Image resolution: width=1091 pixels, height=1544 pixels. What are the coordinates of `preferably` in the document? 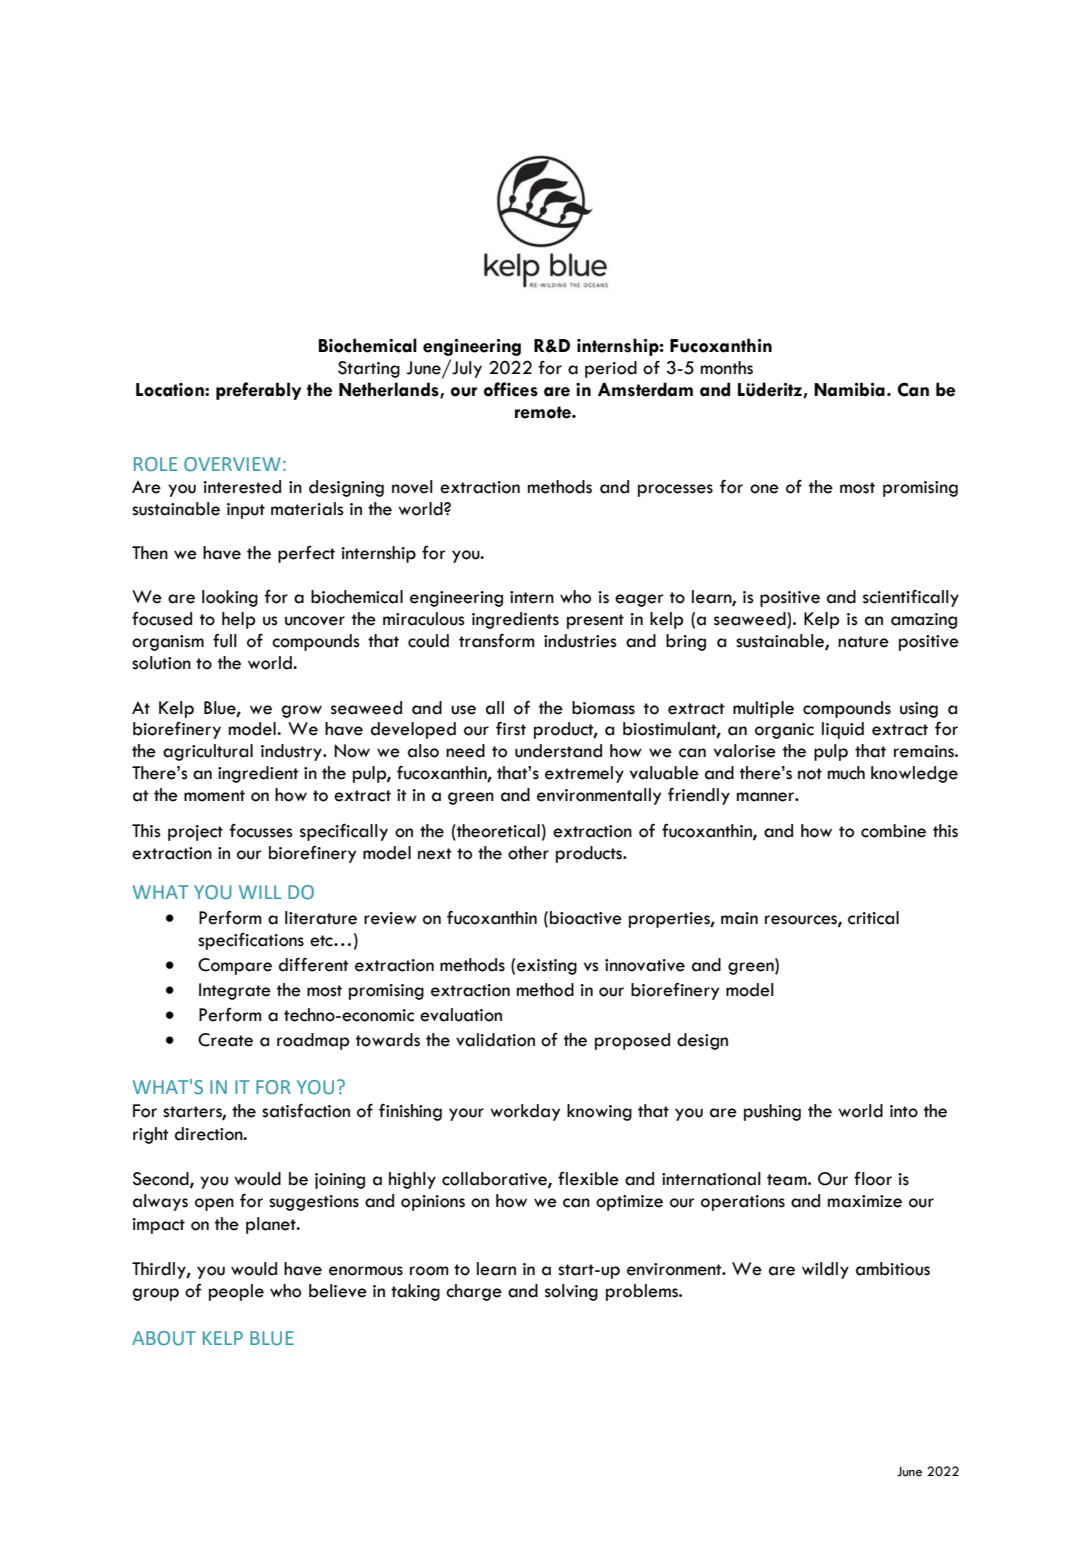 It's located at (258, 391).
